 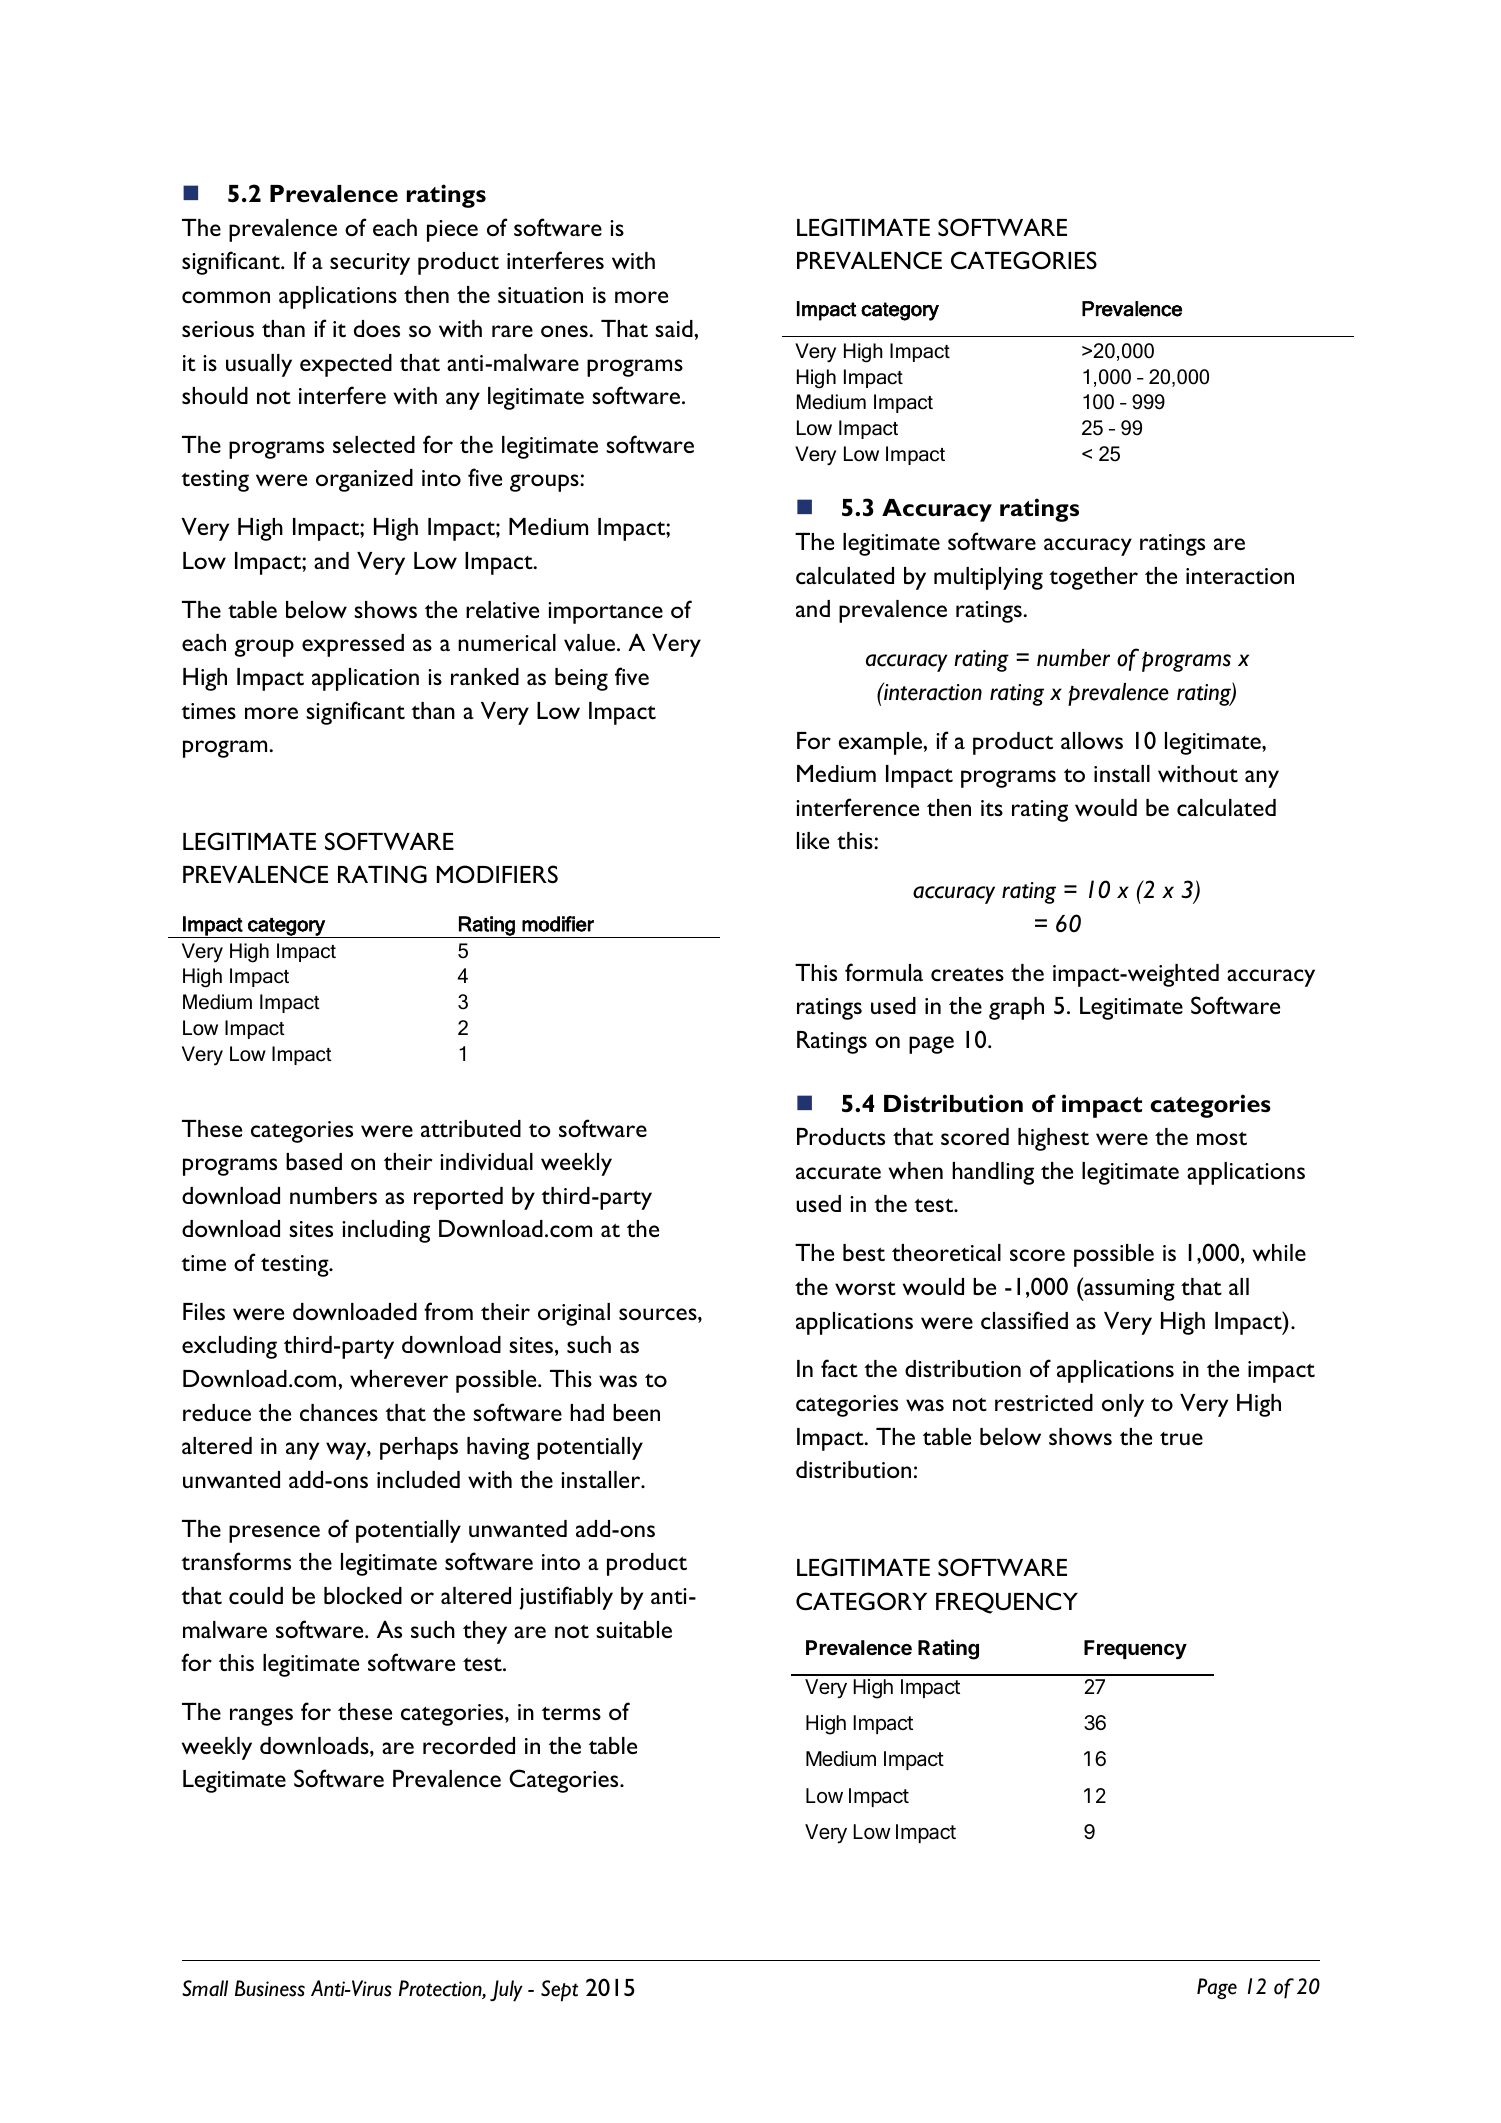 What do you see at coordinates (270, 1988) in the screenshot?
I see `Business` at bounding box center [270, 1988].
